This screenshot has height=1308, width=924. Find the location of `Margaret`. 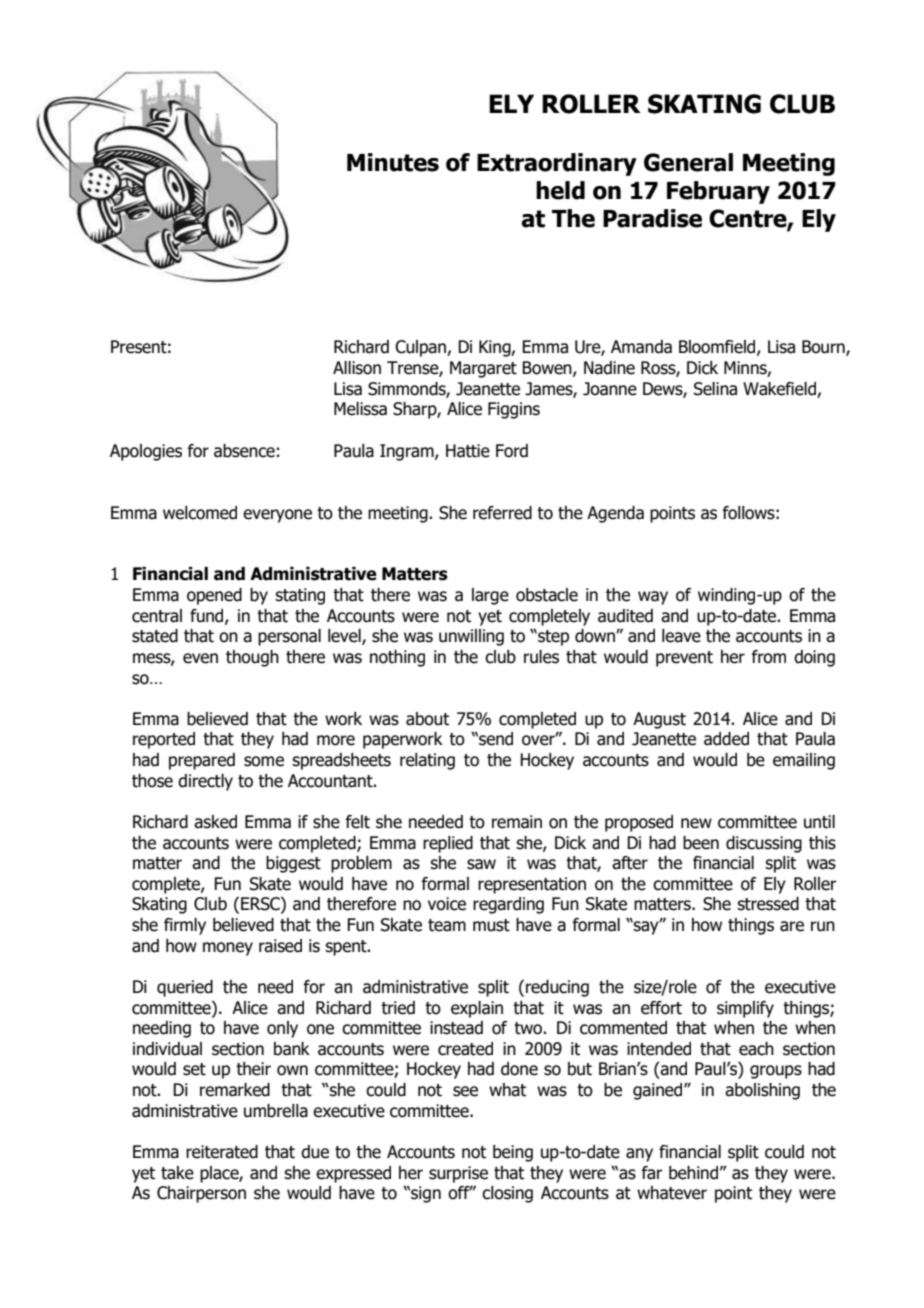

Margaret is located at coordinates (483, 369).
